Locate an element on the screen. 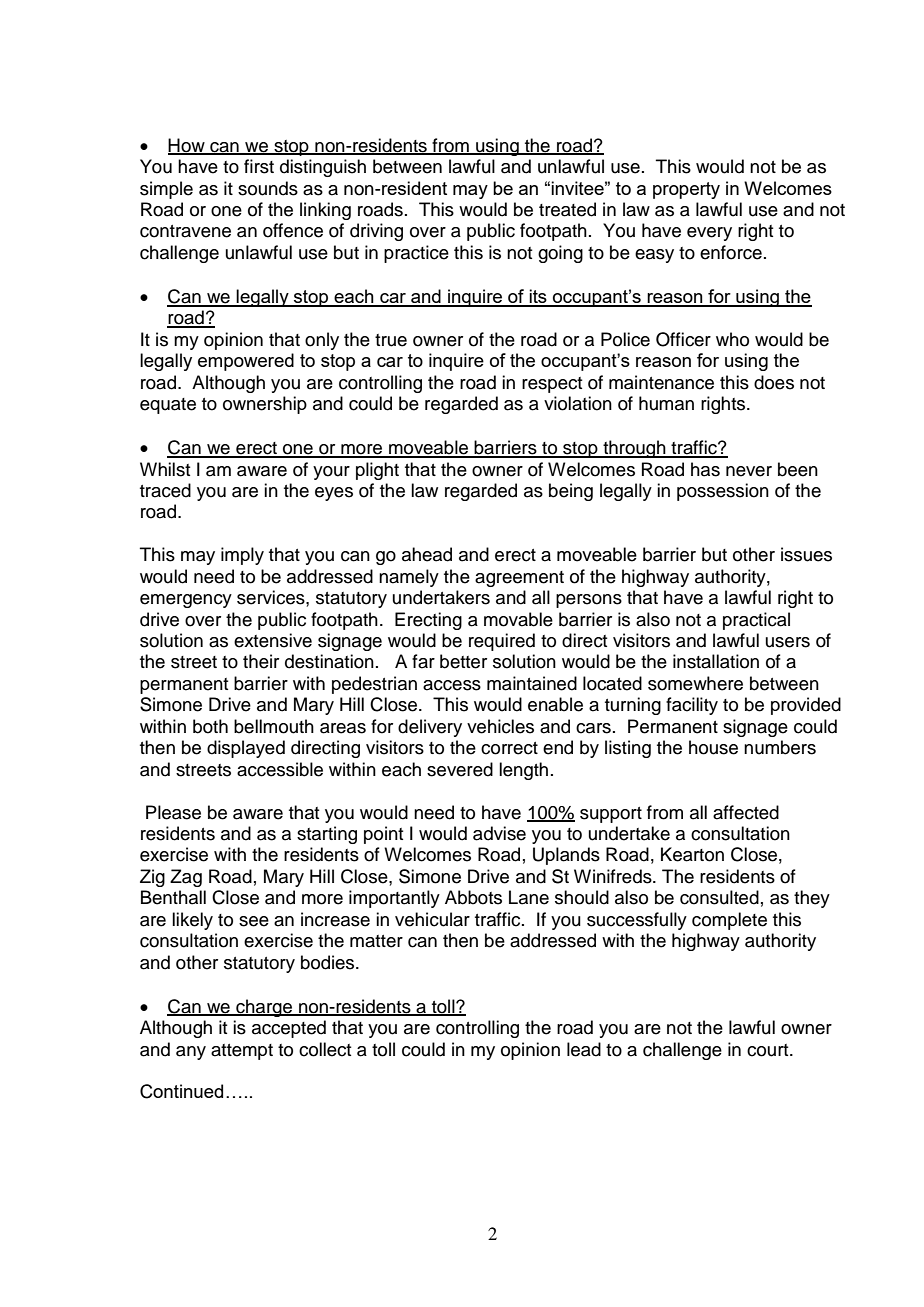 The image size is (924, 1307). practical is located at coordinates (756, 621).
